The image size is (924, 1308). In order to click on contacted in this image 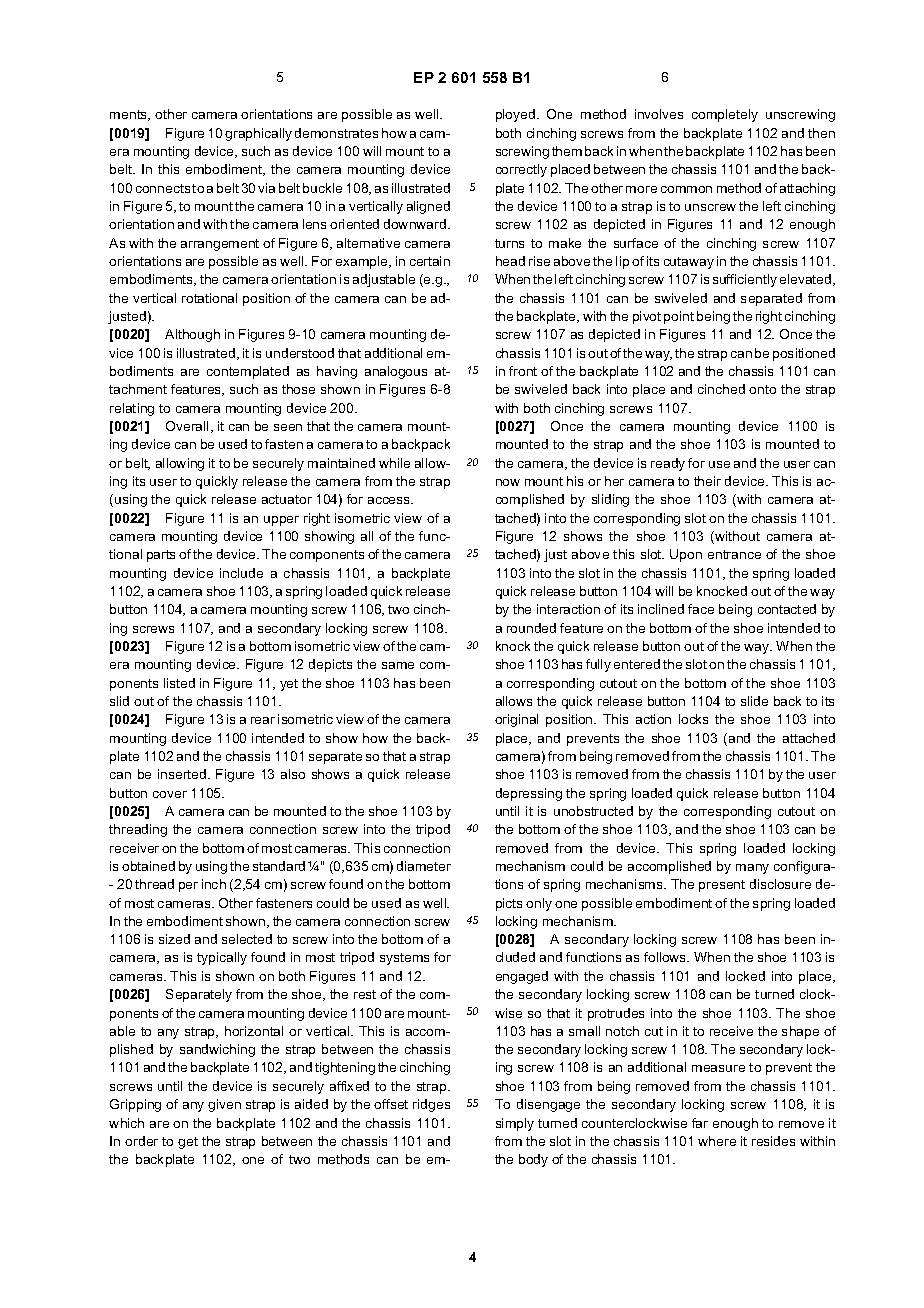, I will do `click(787, 609)`.
